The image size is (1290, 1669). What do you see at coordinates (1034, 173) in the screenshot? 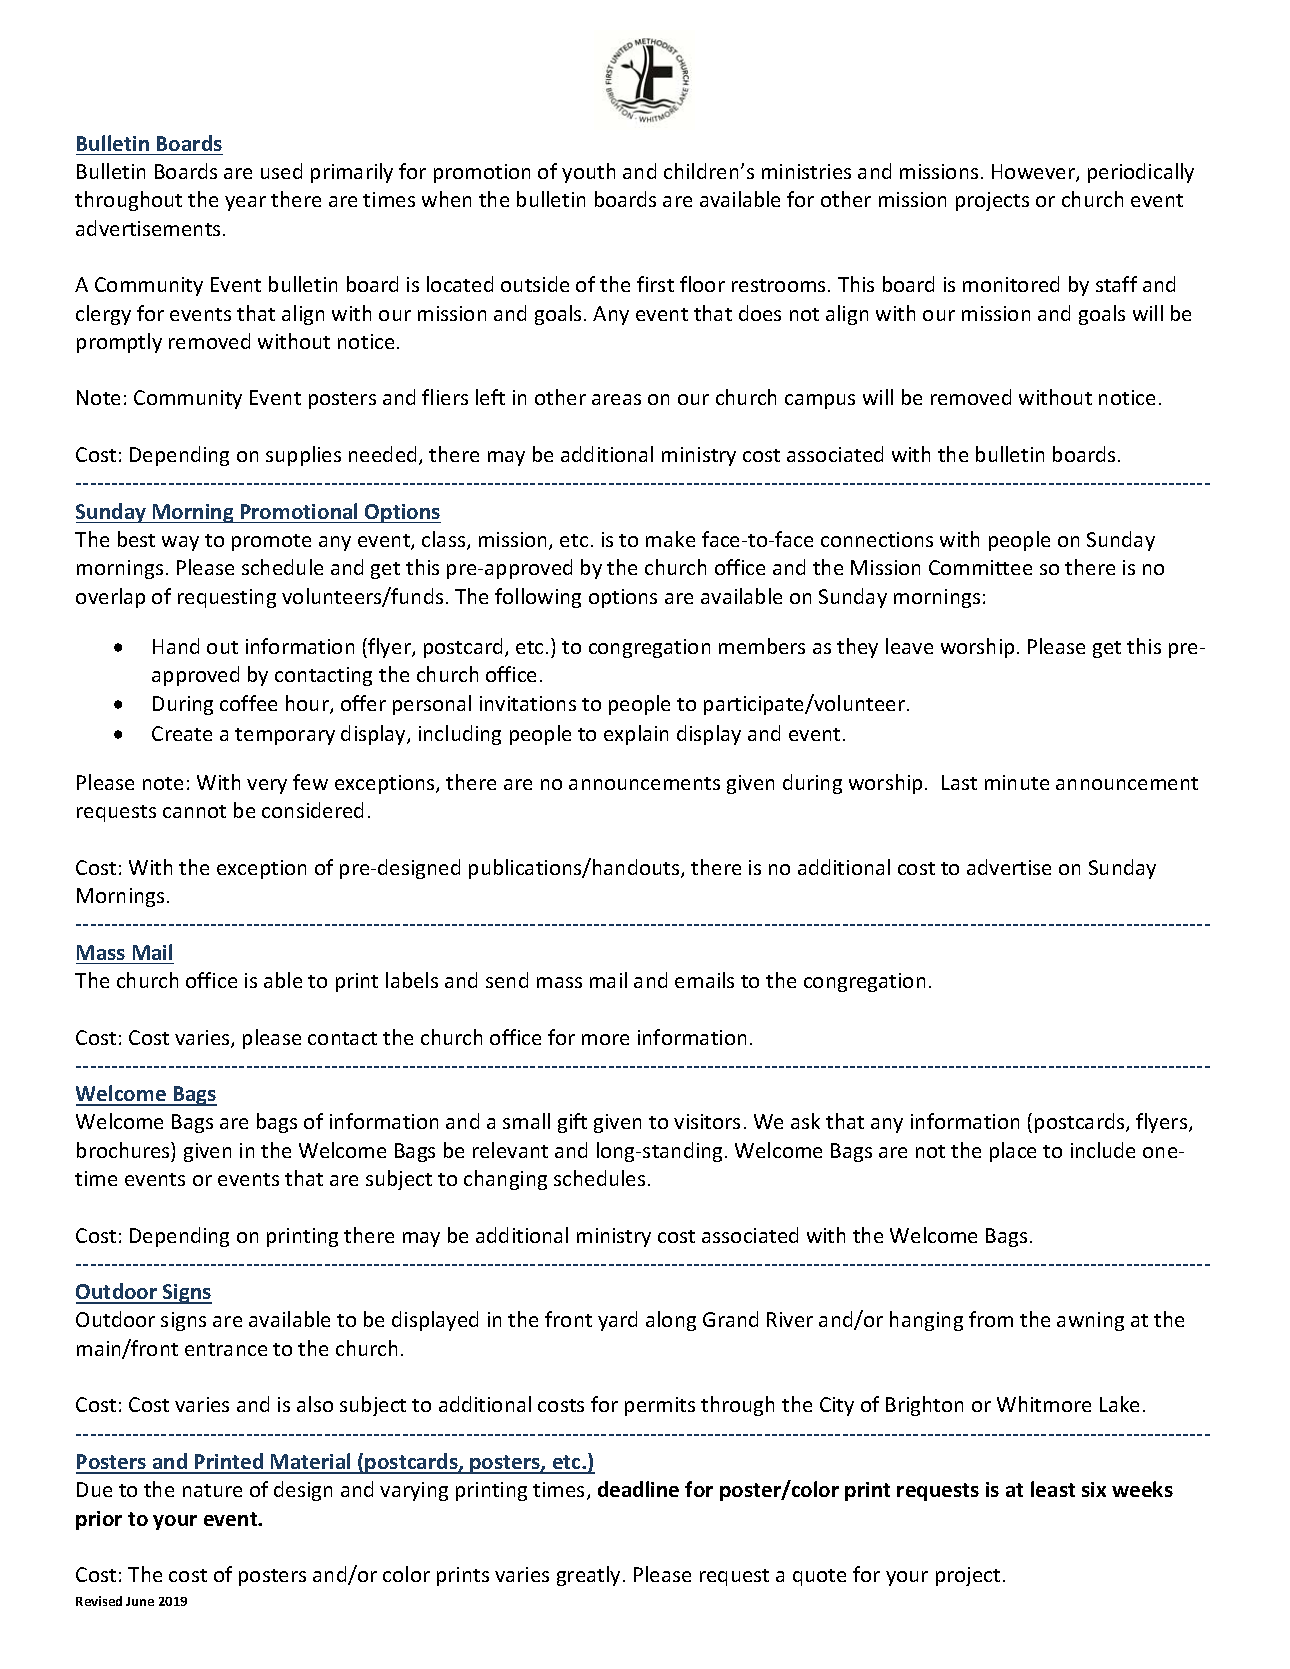
I see `However` at bounding box center [1034, 173].
